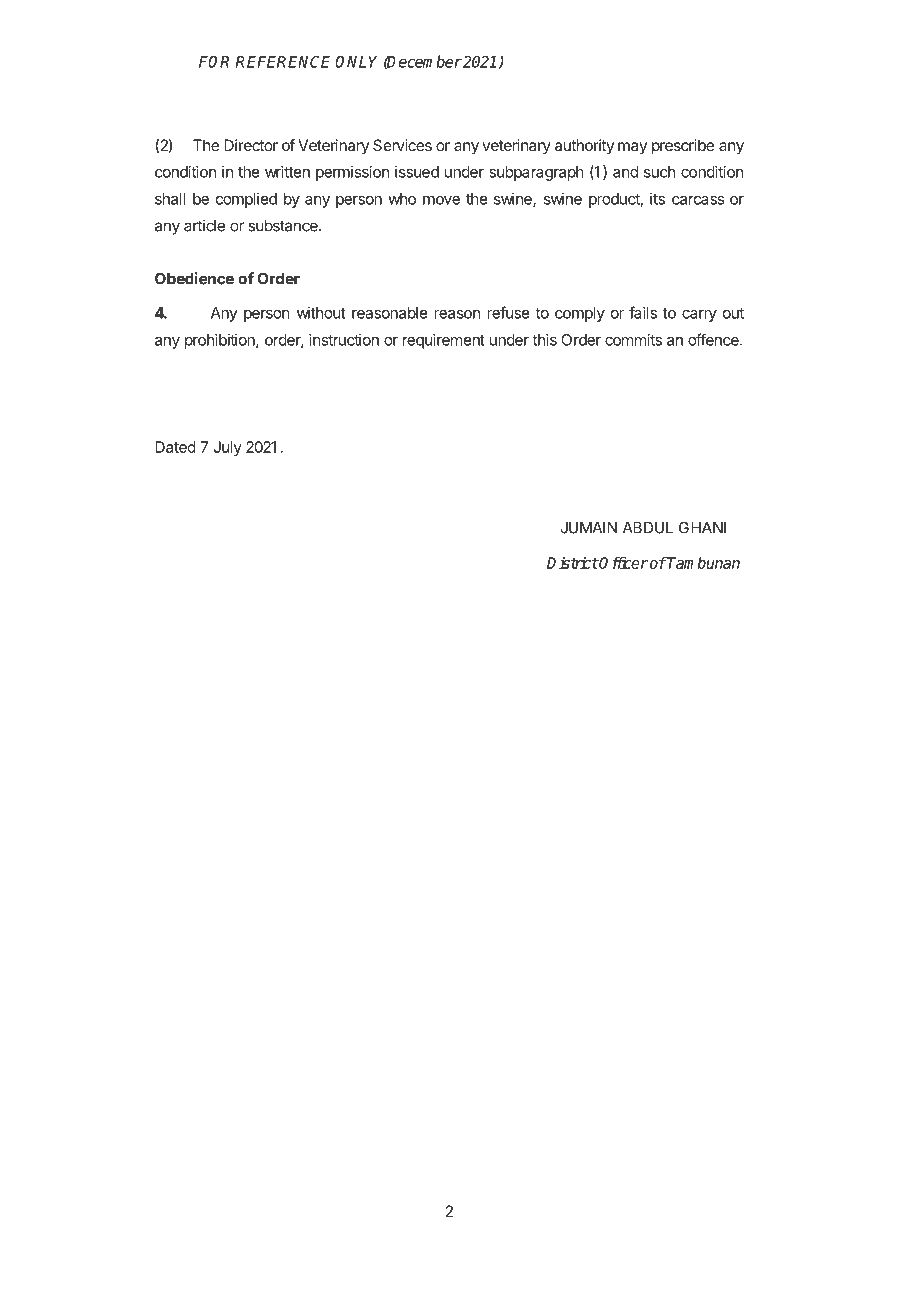 The height and width of the screenshot is (1308, 924). Describe the element at coordinates (633, 340) in the screenshot. I see `commits` at that location.
